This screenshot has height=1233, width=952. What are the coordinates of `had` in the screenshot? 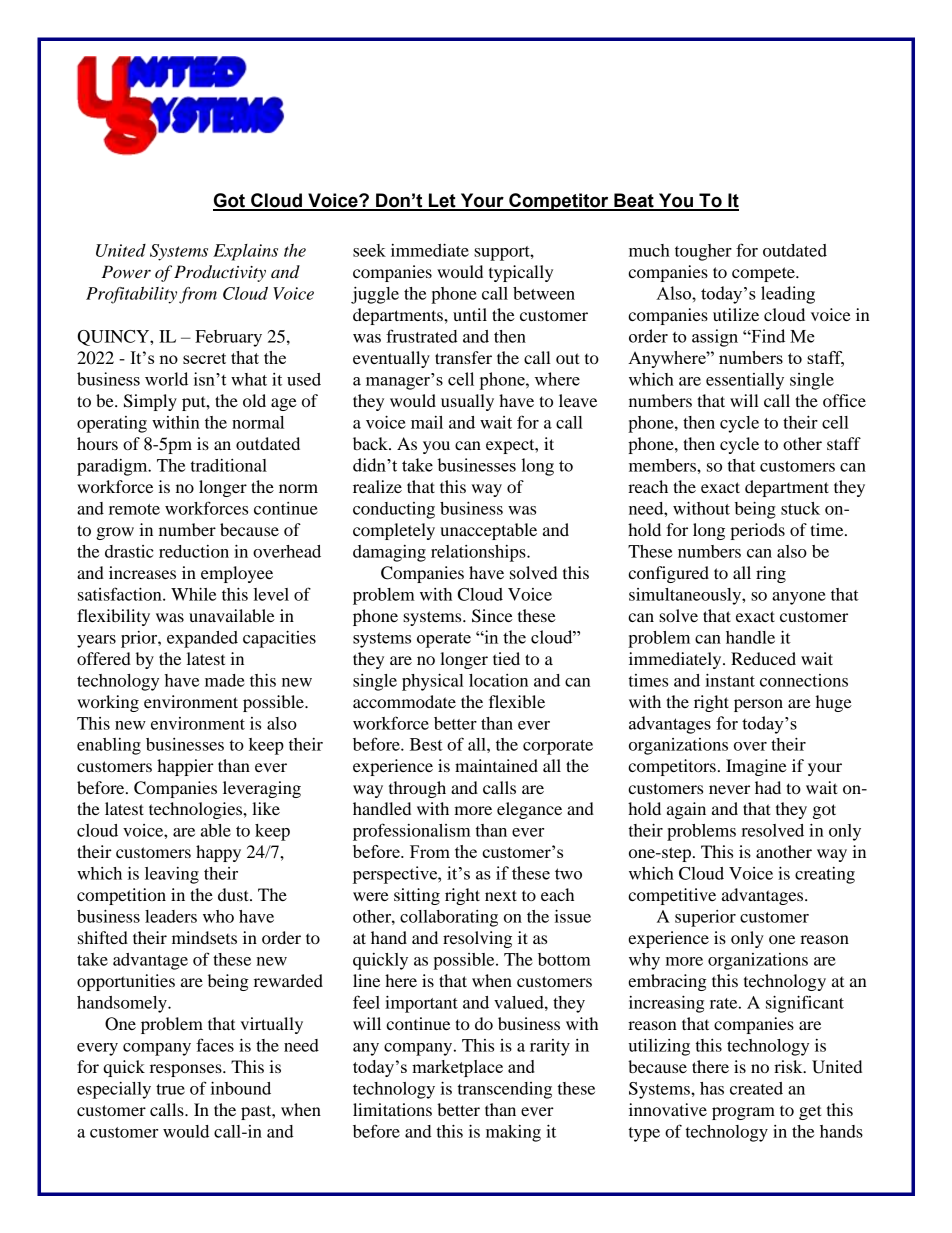 It's located at (768, 787).
